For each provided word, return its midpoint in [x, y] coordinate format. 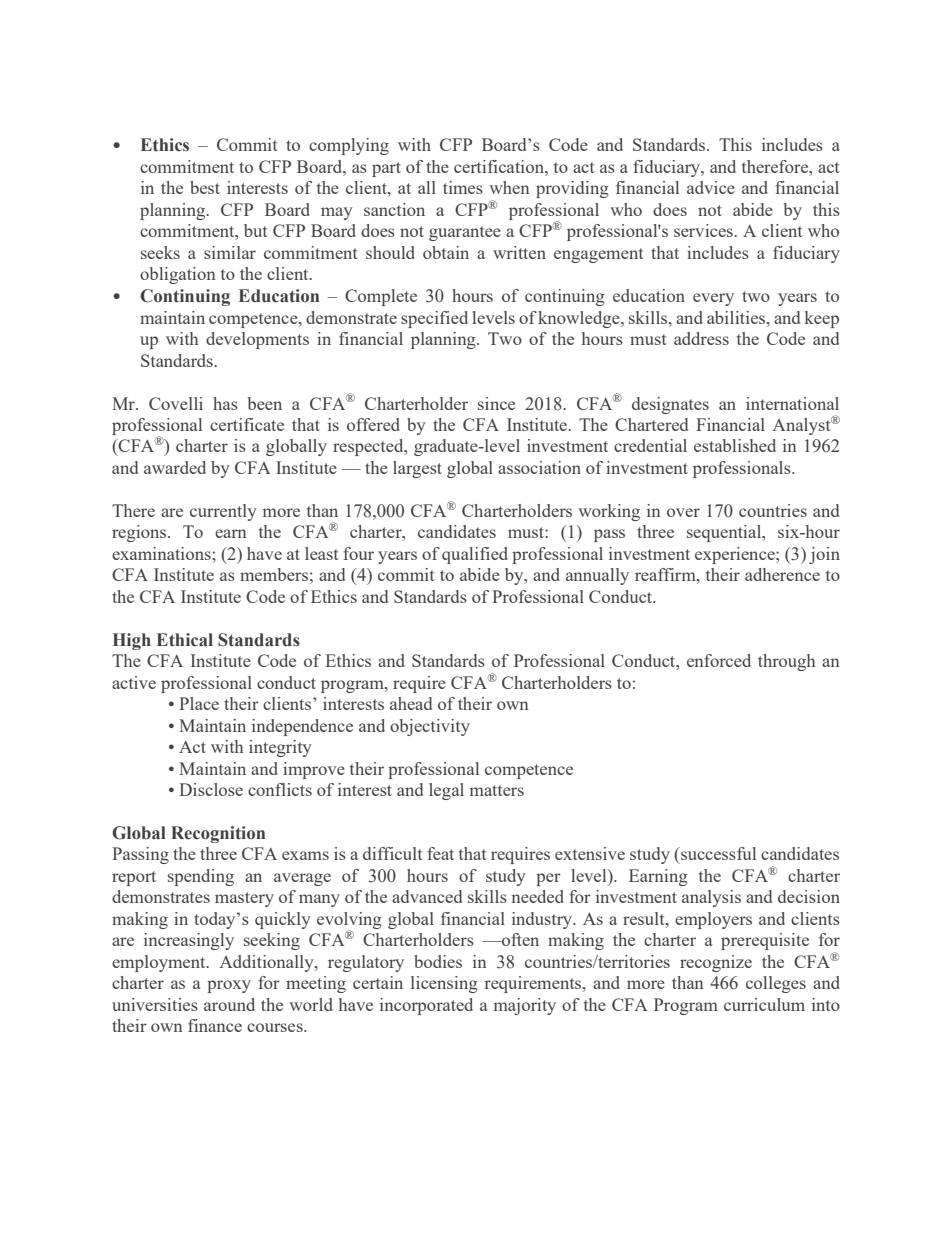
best [205, 187]
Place [199, 703]
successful [717, 853]
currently [223, 512]
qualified [475, 555]
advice [711, 187]
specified [434, 319]
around [229, 1004]
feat [440, 853]
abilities [737, 317]
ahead [411, 703]
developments [257, 340]
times [463, 187]
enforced [719, 660]
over [683, 512]
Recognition [218, 834]
